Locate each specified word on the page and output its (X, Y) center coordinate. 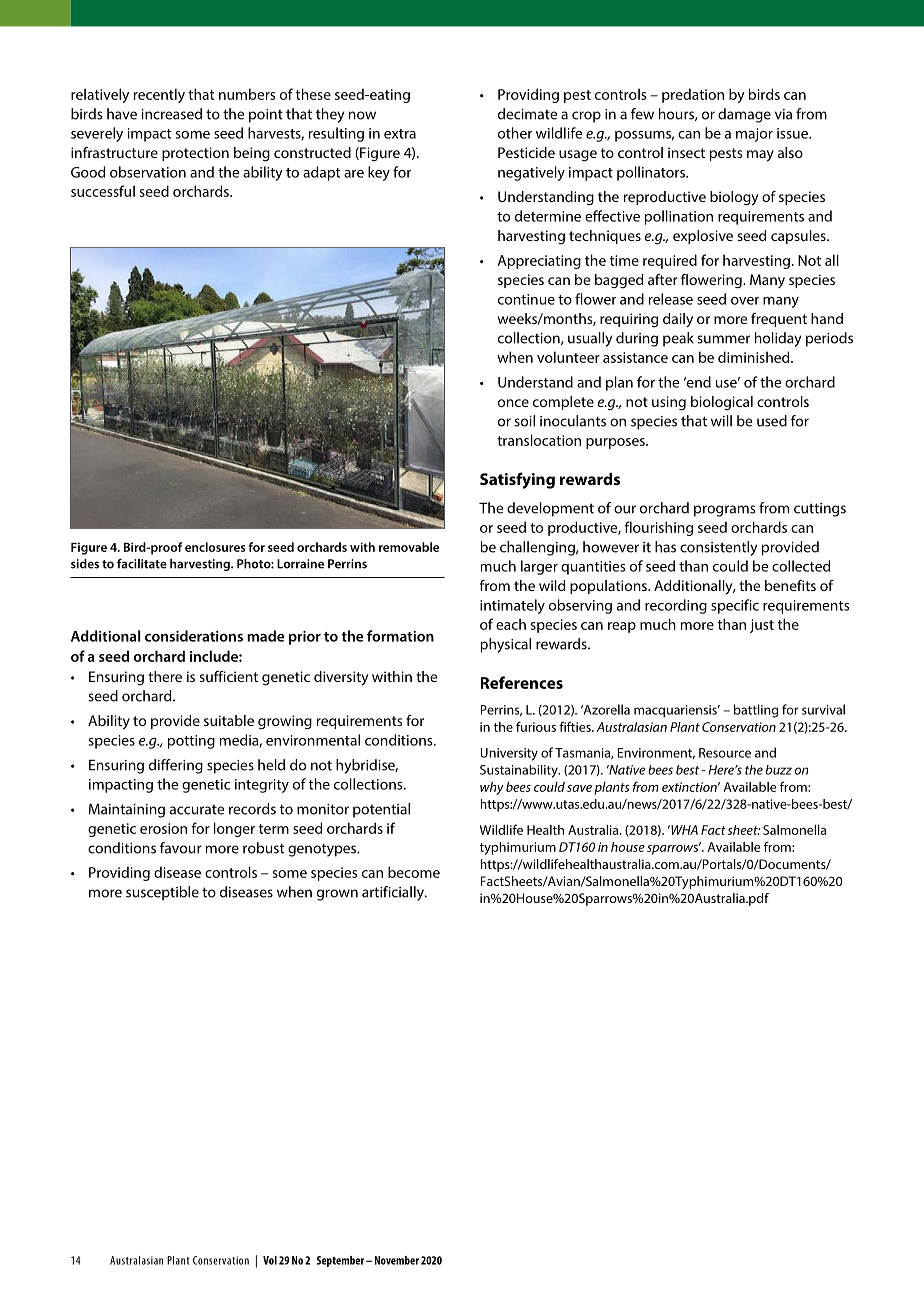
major (754, 135)
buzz (779, 770)
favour (181, 848)
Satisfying (517, 480)
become (414, 872)
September (340, 1261)
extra (400, 134)
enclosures (215, 547)
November (397, 1260)
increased (172, 114)
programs (725, 511)
